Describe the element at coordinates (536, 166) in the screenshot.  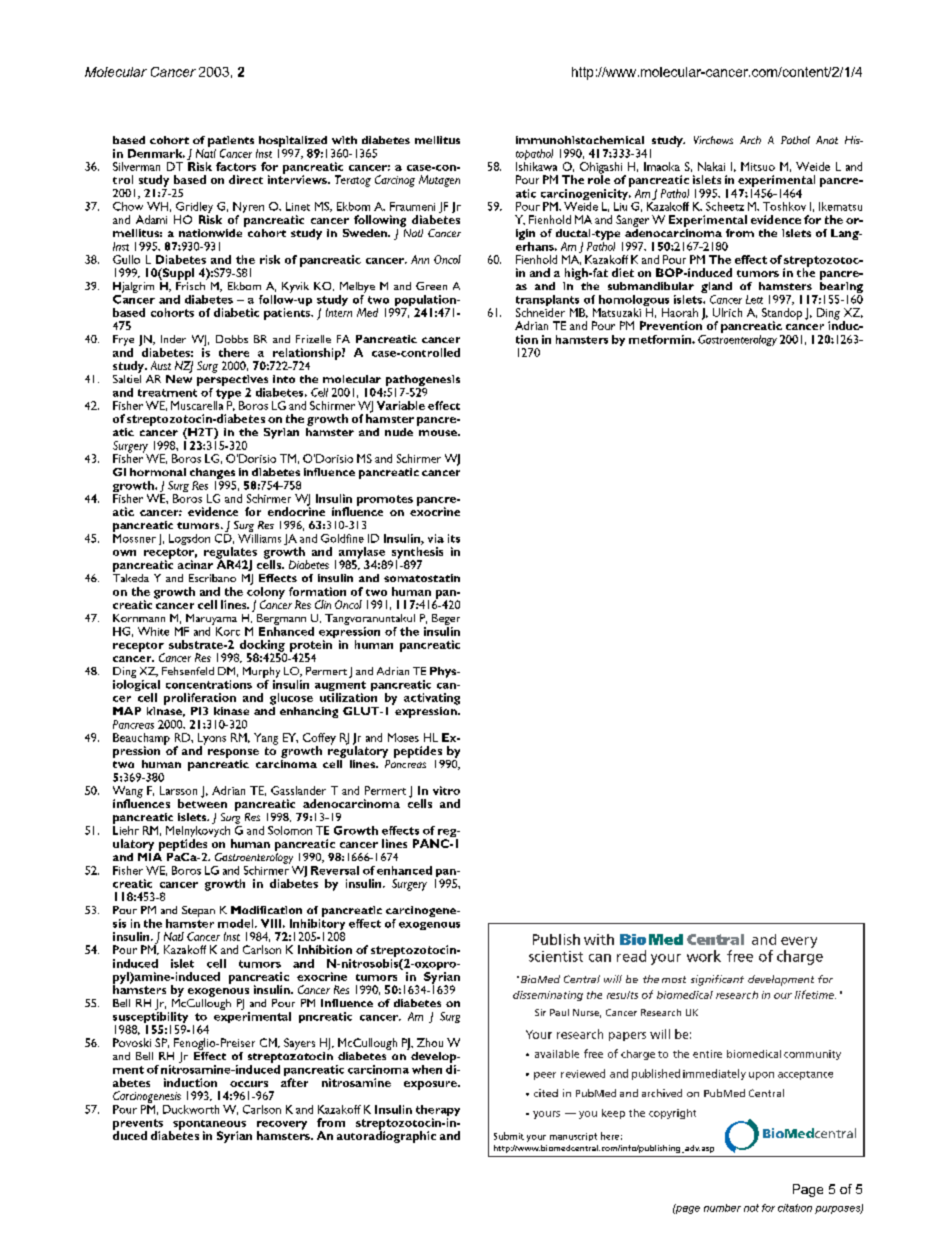
I see `Ishikawa` at that location.
